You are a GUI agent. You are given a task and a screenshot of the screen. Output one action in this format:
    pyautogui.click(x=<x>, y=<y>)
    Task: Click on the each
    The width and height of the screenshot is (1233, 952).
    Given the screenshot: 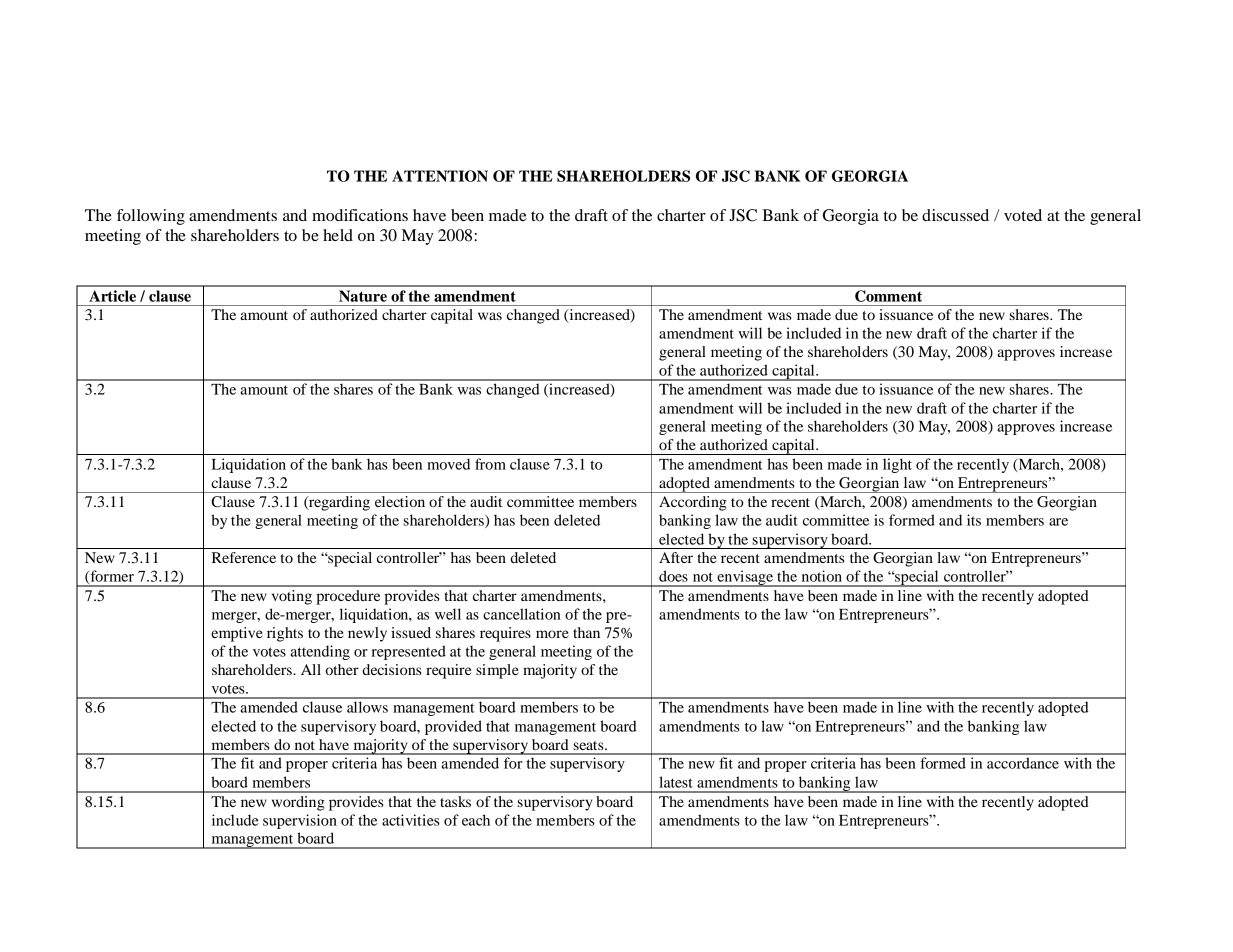 What is the action you would take?
    pyautogui.click(x=476, y=820)
